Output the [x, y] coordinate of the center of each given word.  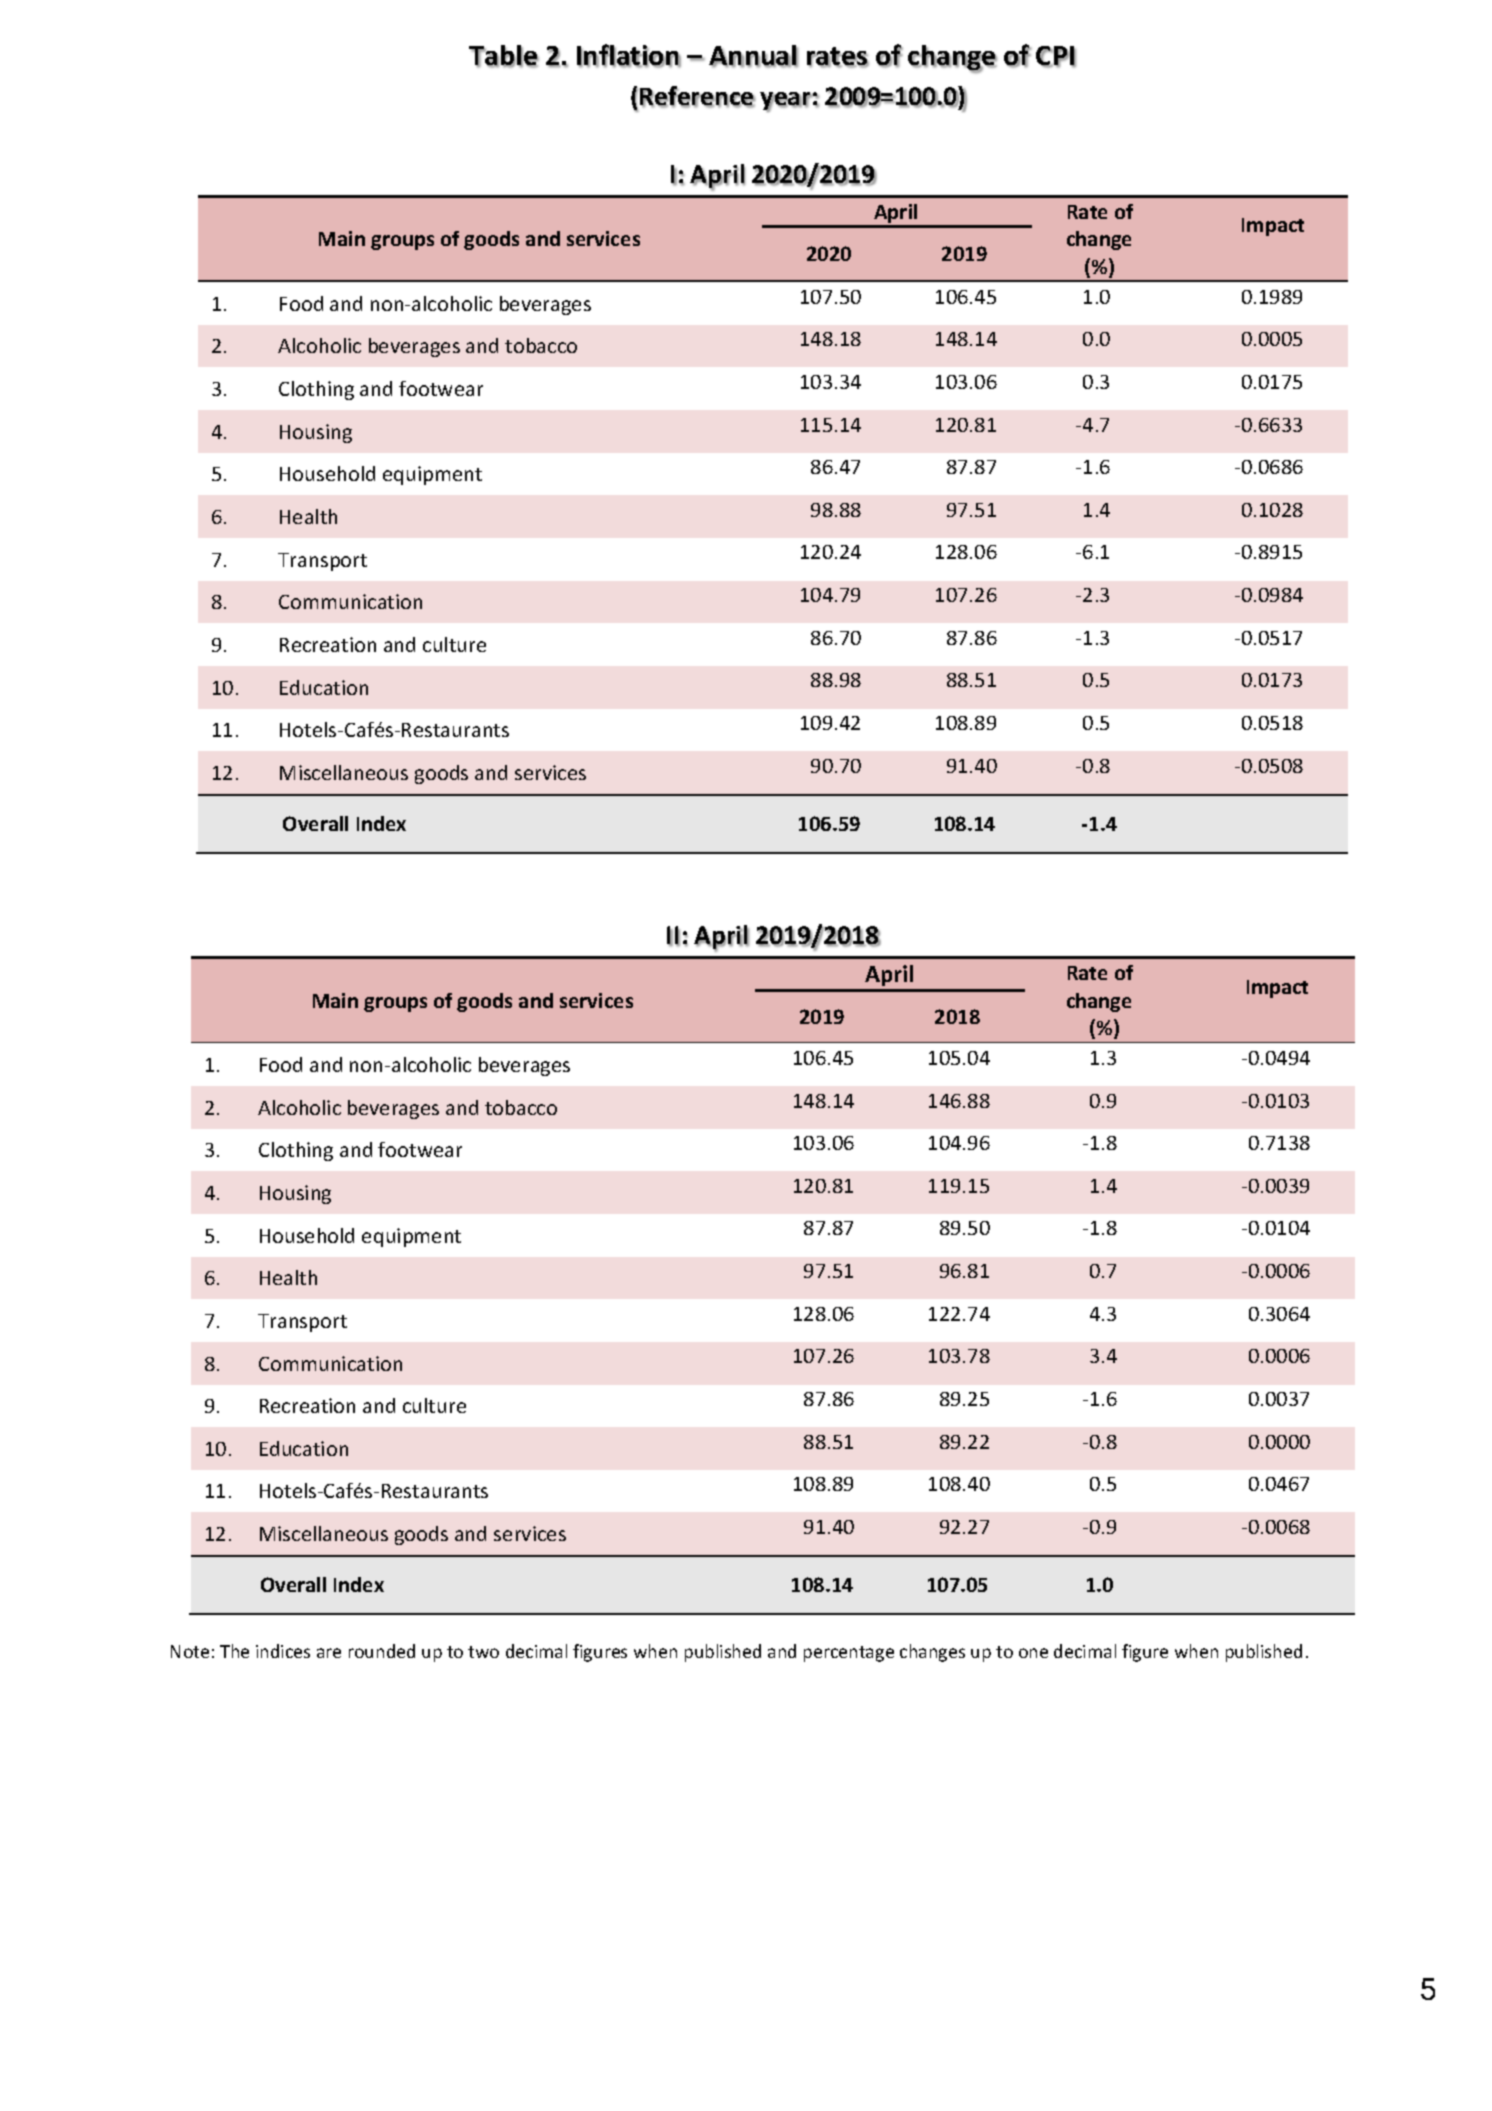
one [1033, 1653]
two [483, 1652]
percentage [849, 1654]
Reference [698, 97]
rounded [382, 1651]
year [786, 102]
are [329, 1653]
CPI [1056, 57]
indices [283, 1651]
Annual [753, 56]
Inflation [629, 56]
